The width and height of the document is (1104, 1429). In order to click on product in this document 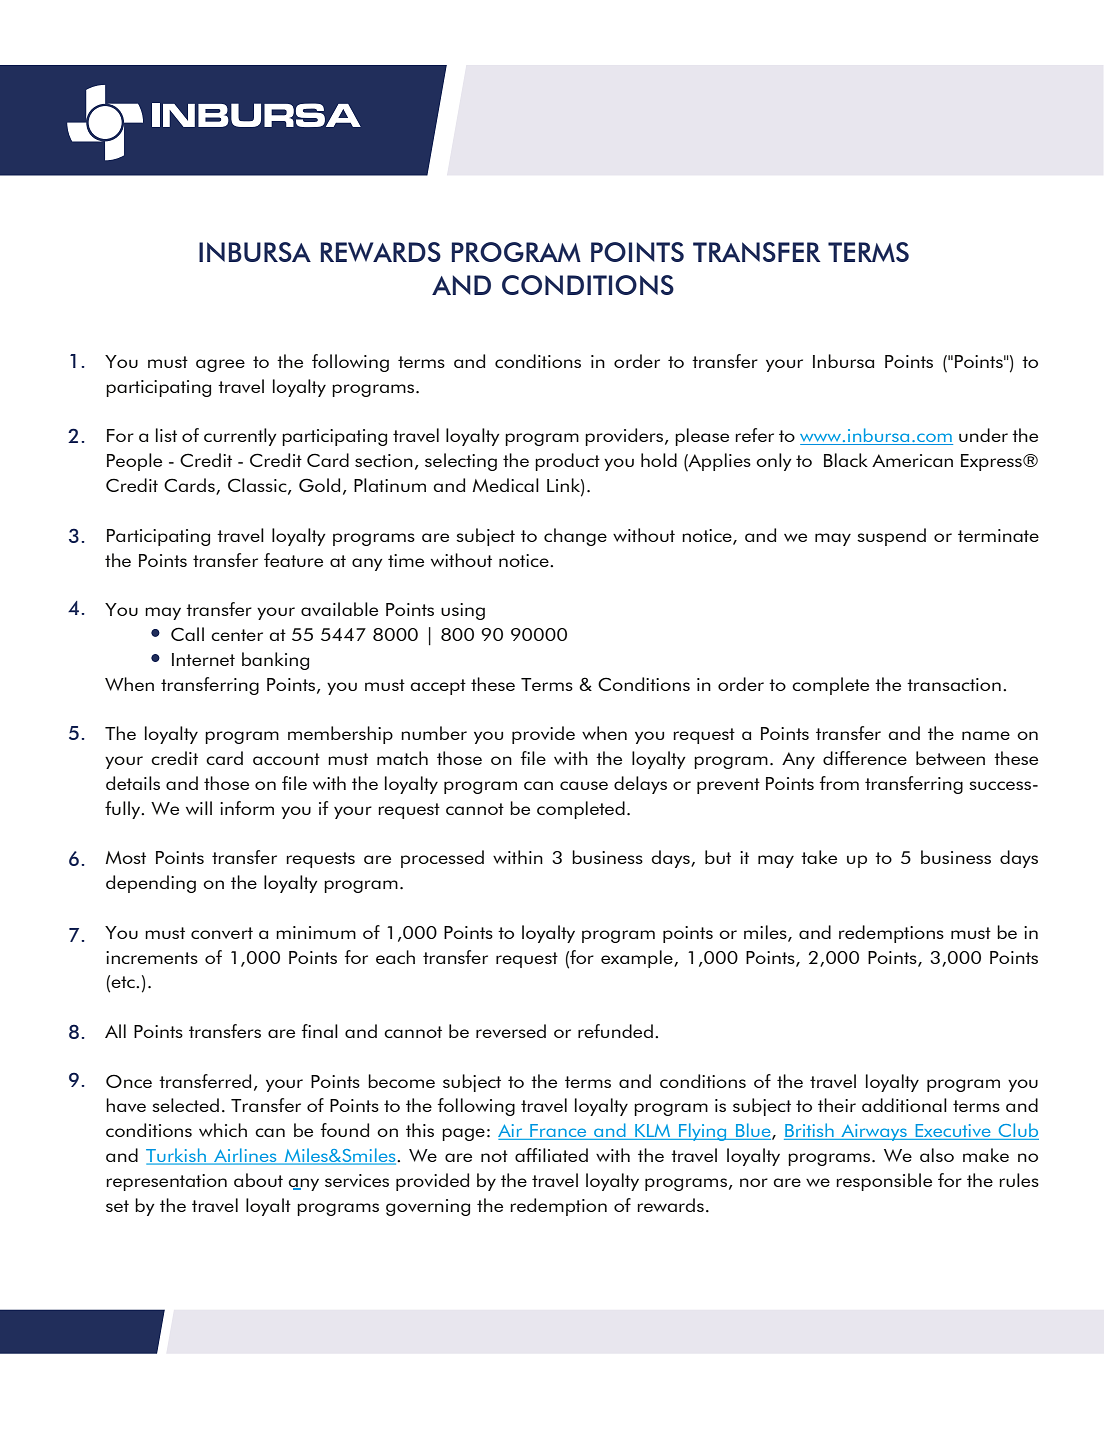, I will do `click(567, 462)`.
